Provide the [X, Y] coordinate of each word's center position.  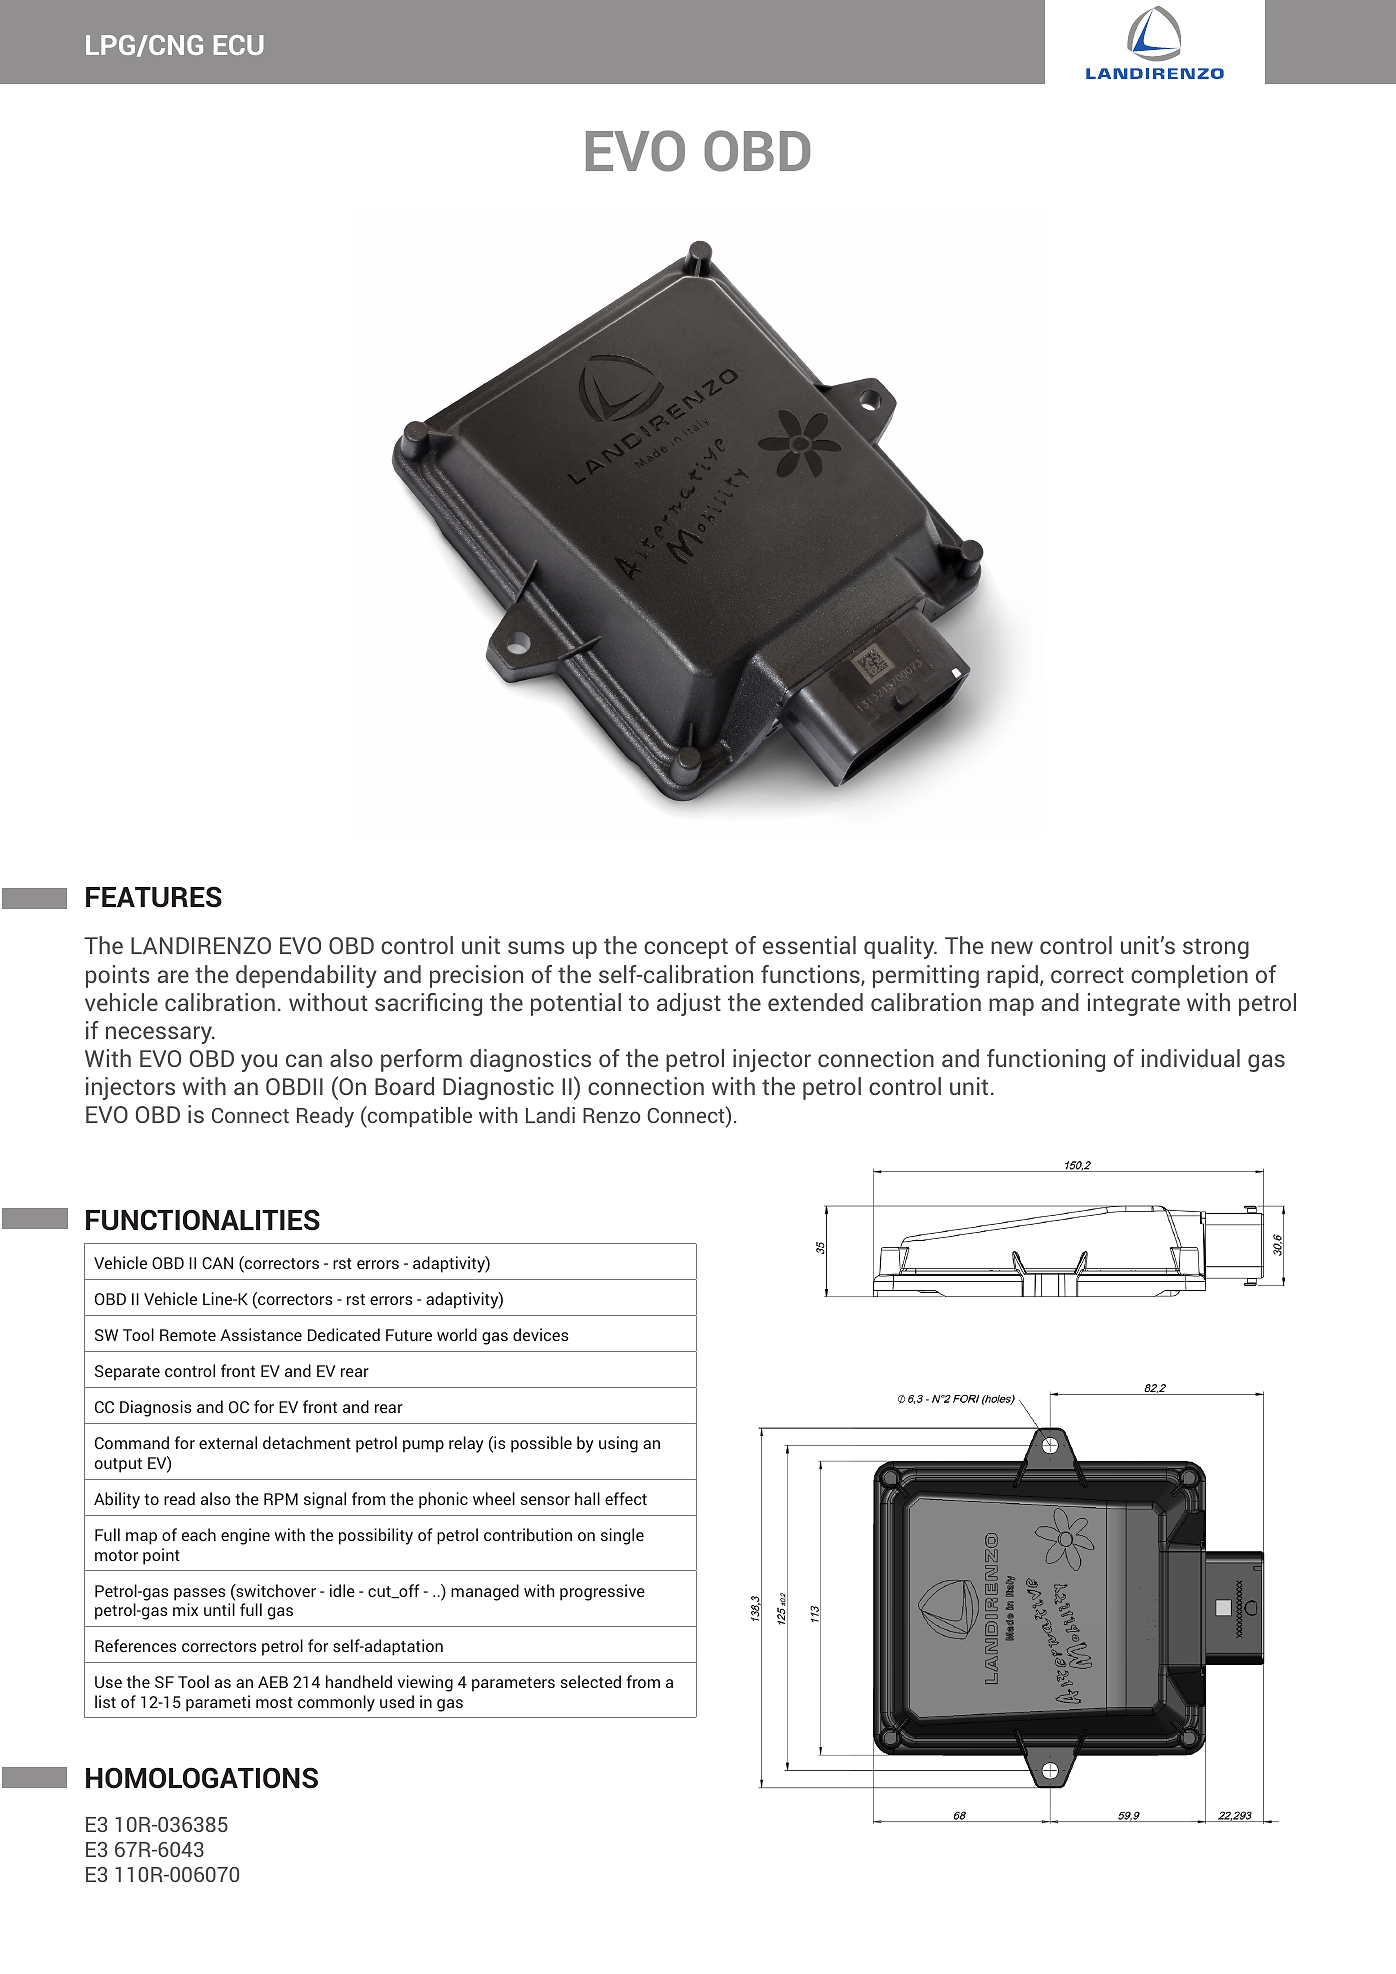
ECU [239, 45]
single [622, 1536]
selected [591, 1681]
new [1012, 947]
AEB [273, 1682]
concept [686, 948]
